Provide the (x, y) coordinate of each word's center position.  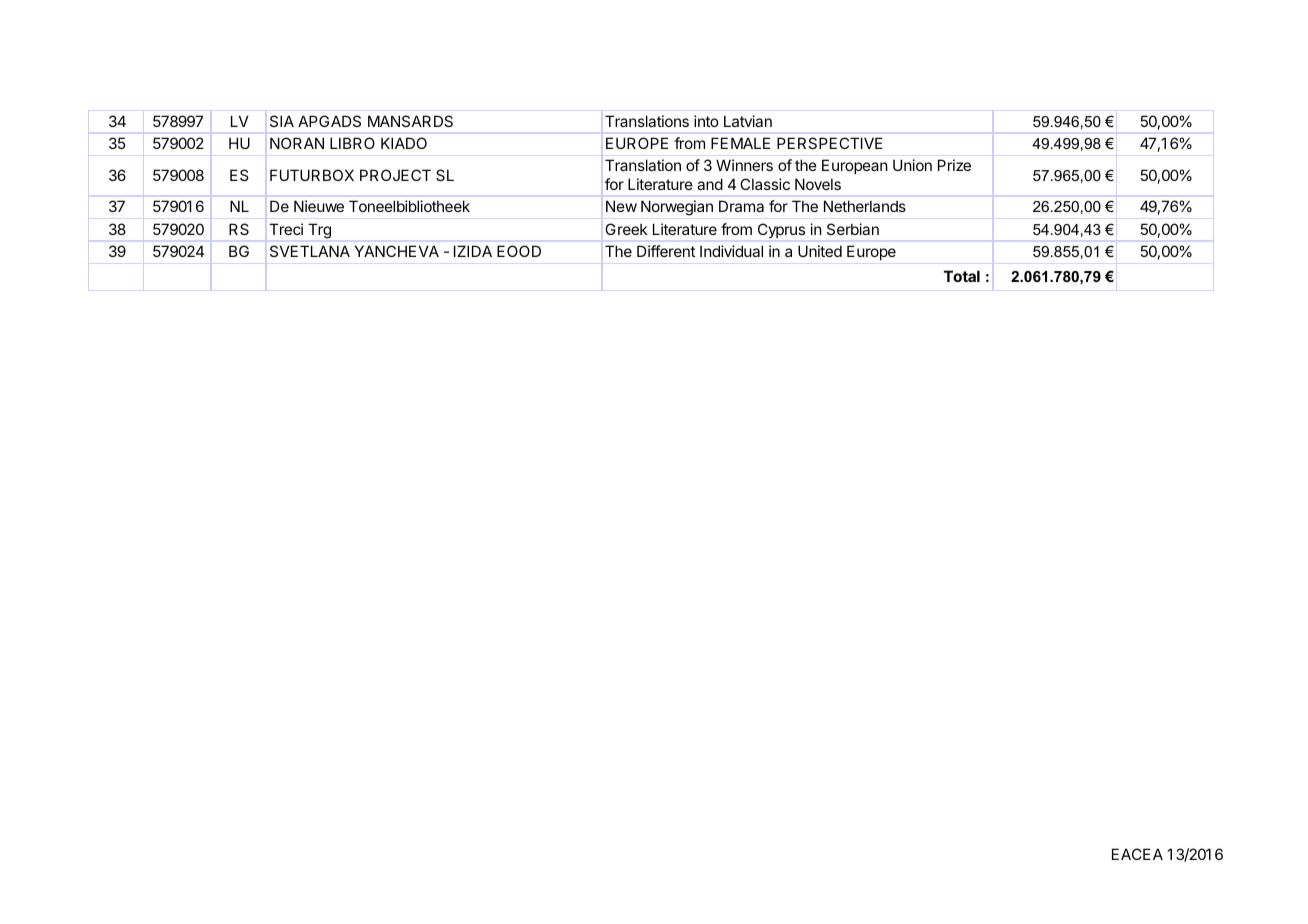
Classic (765, 184)
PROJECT (395, 175)
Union (912, 165)
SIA (282, 121)
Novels (818, 184)
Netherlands (865, 206)
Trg (319, 231)
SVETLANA (310, 251)
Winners (744, 165)
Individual (731, 251)
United (820, 251)
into (706, 121)
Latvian (748, 121)
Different (666, 251)
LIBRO (352, 143)
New (621, 206)
